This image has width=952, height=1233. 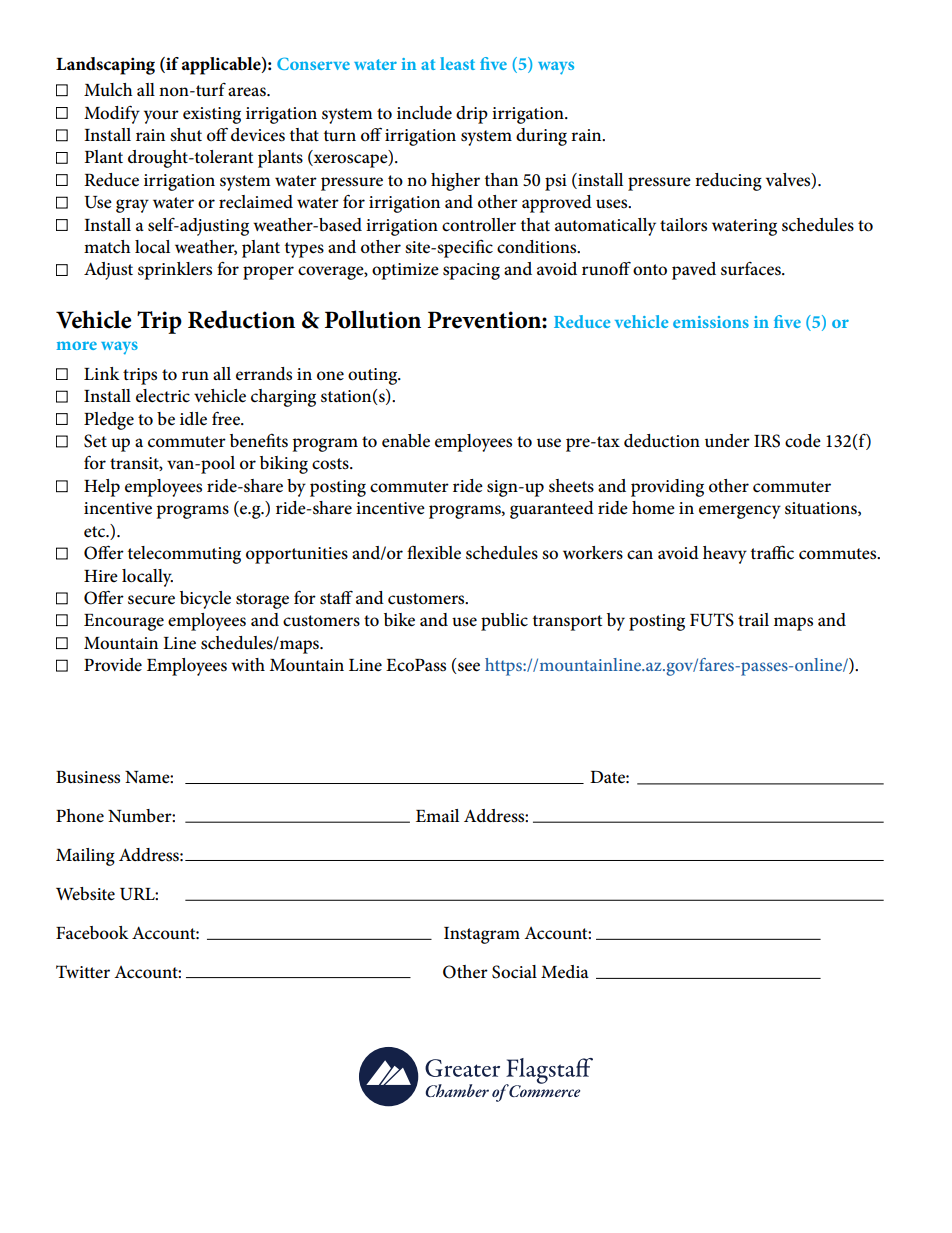 I want to click on emissions, so click(x=711, y=322).
